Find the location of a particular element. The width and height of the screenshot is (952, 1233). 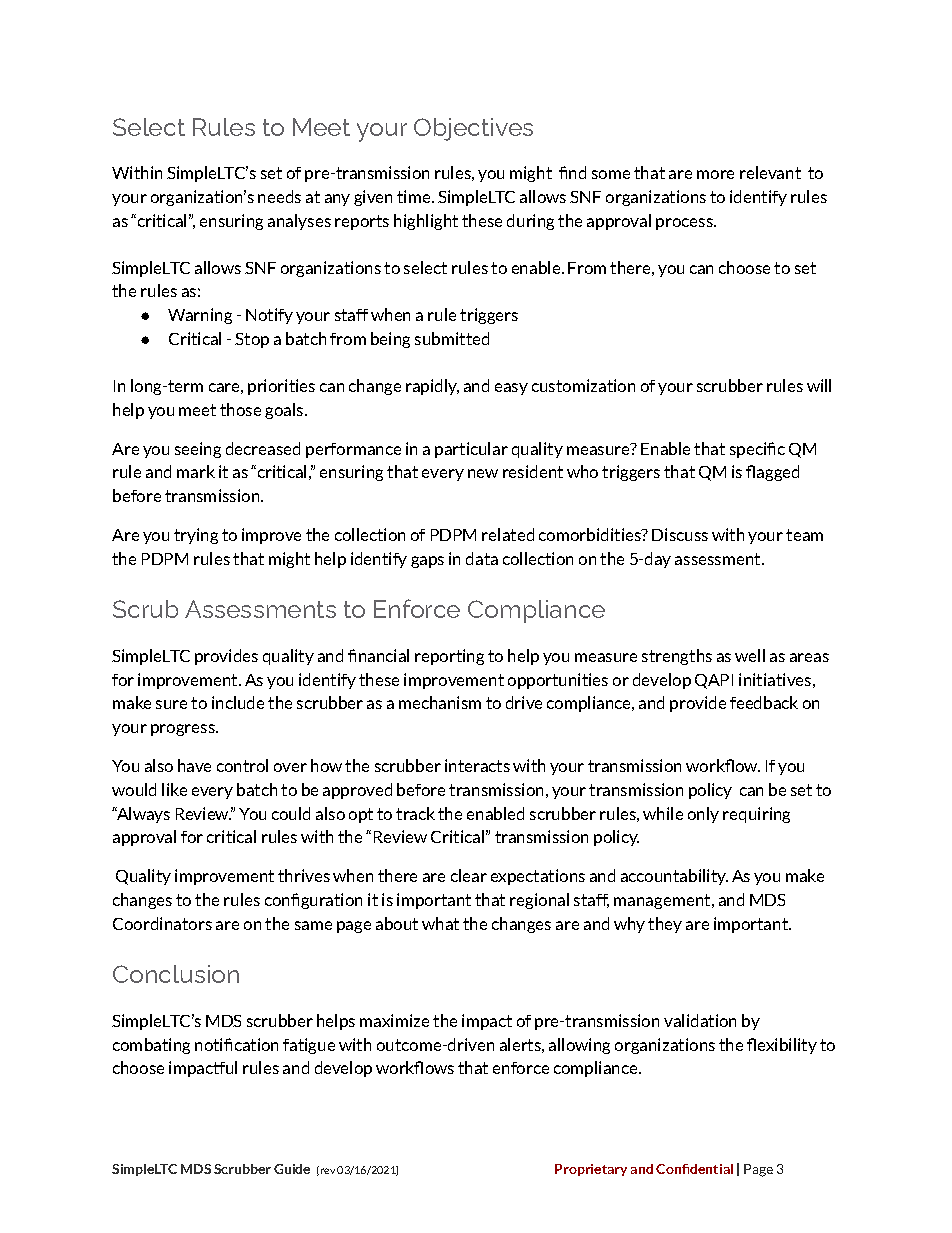

Proprietary is located at coordinates (591, 1170).
